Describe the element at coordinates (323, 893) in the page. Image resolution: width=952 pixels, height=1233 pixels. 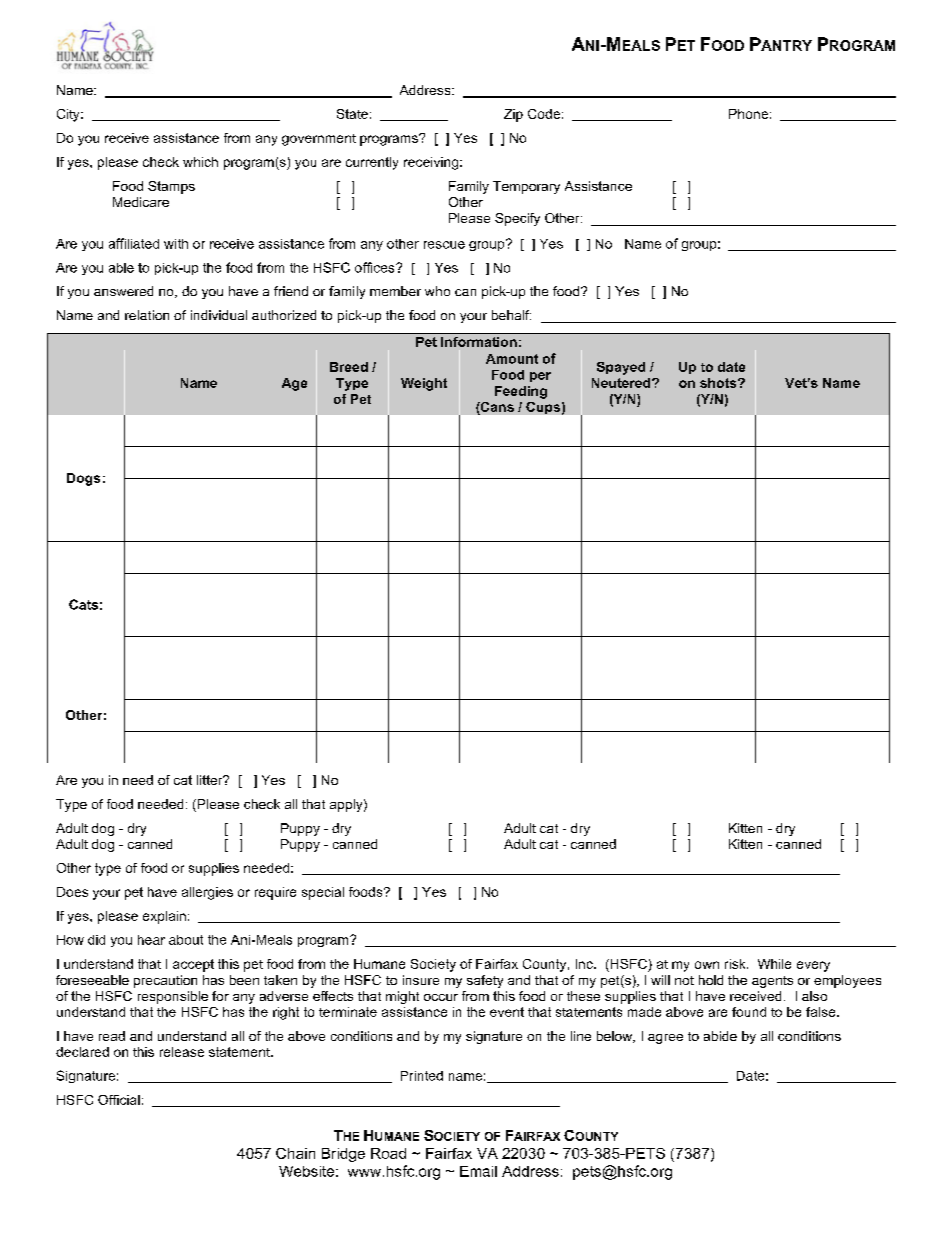
I see `special` at that location.
